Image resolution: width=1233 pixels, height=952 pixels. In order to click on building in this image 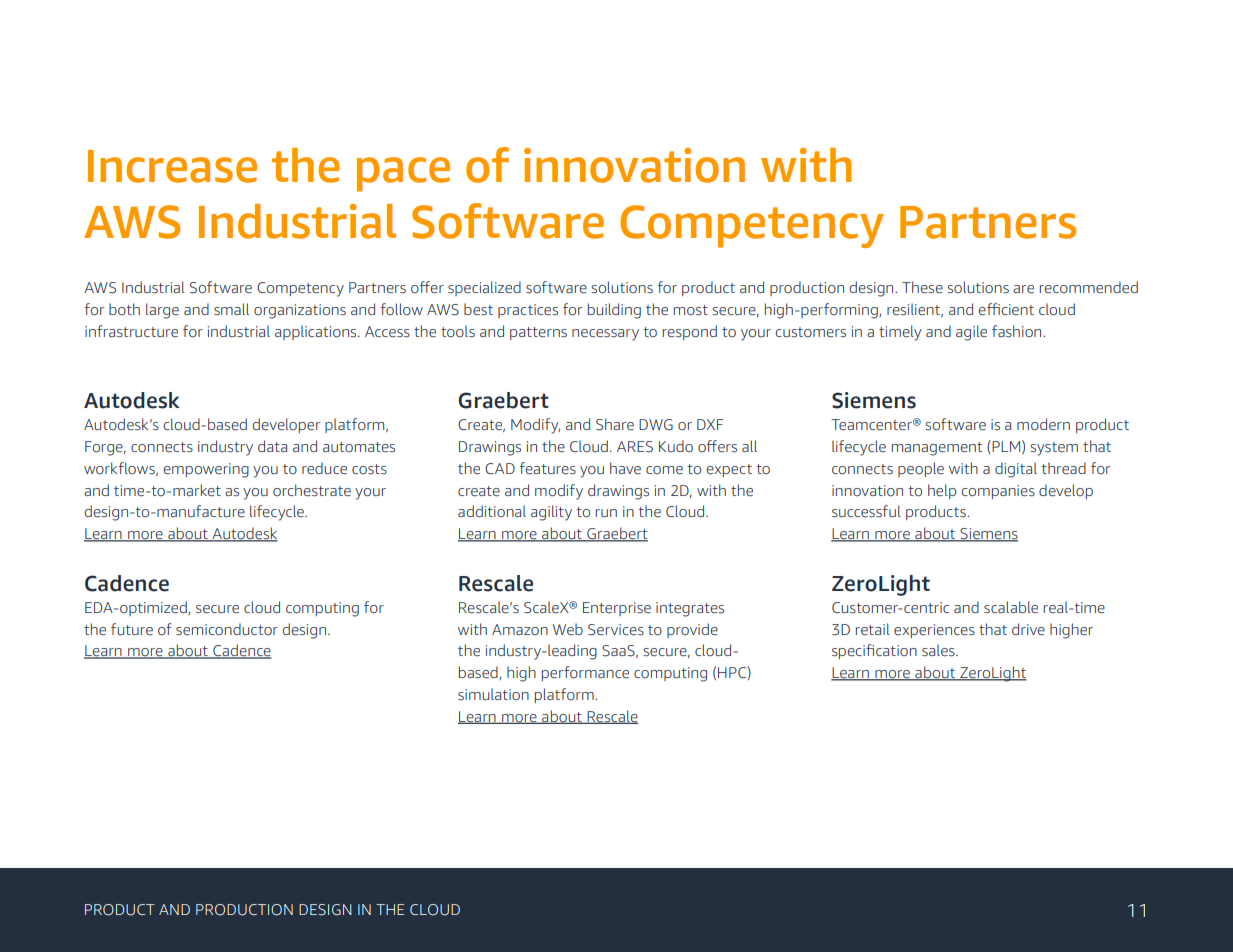, I will do `click(614, 311)`.
